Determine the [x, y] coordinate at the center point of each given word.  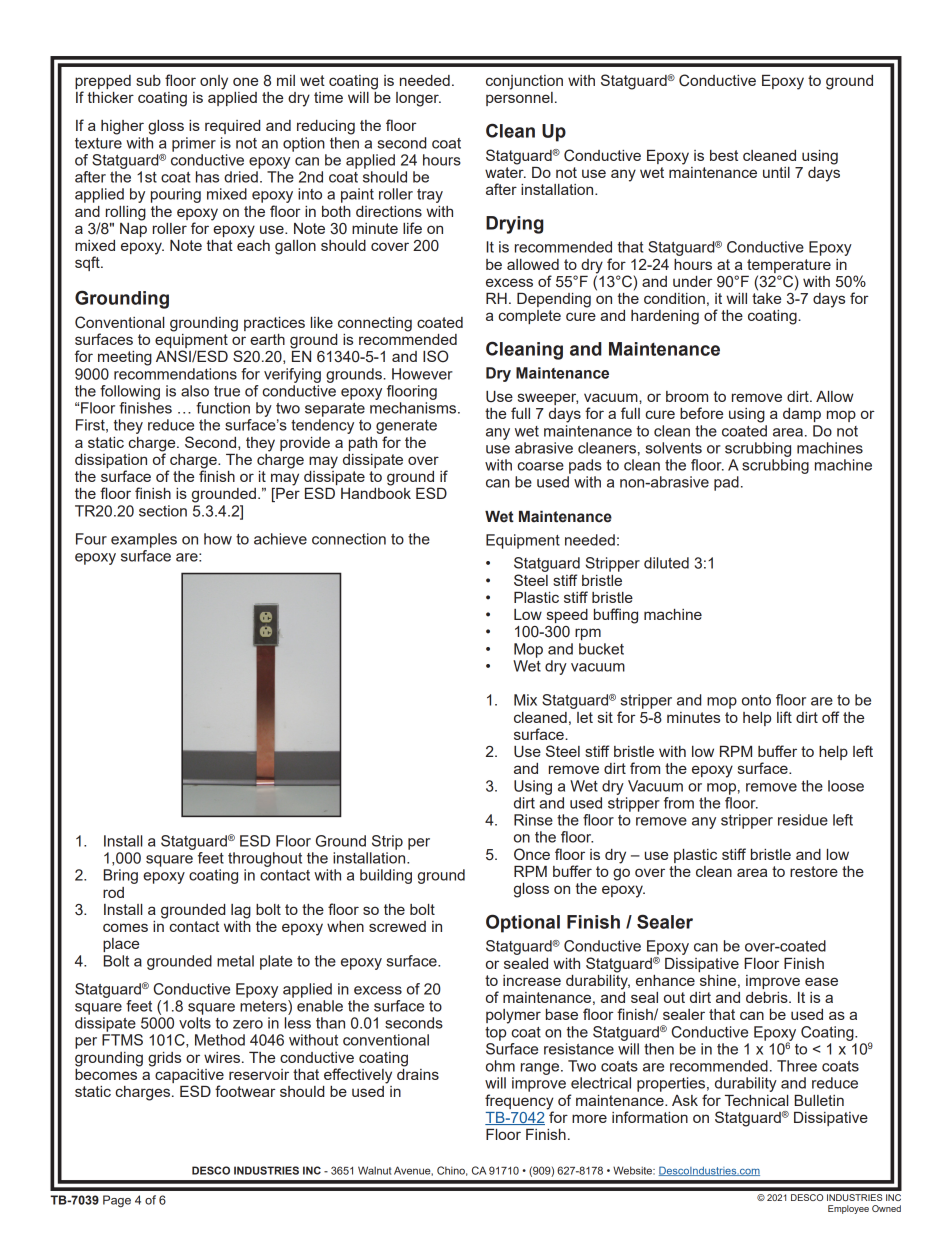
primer [194, 144]
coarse [540, 466]
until [776, 172]
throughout [265, 859]
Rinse [533, 820]
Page [117, 1201]
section [163, 511]
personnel [519, 99]
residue [803, 820]
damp [802, 415]
